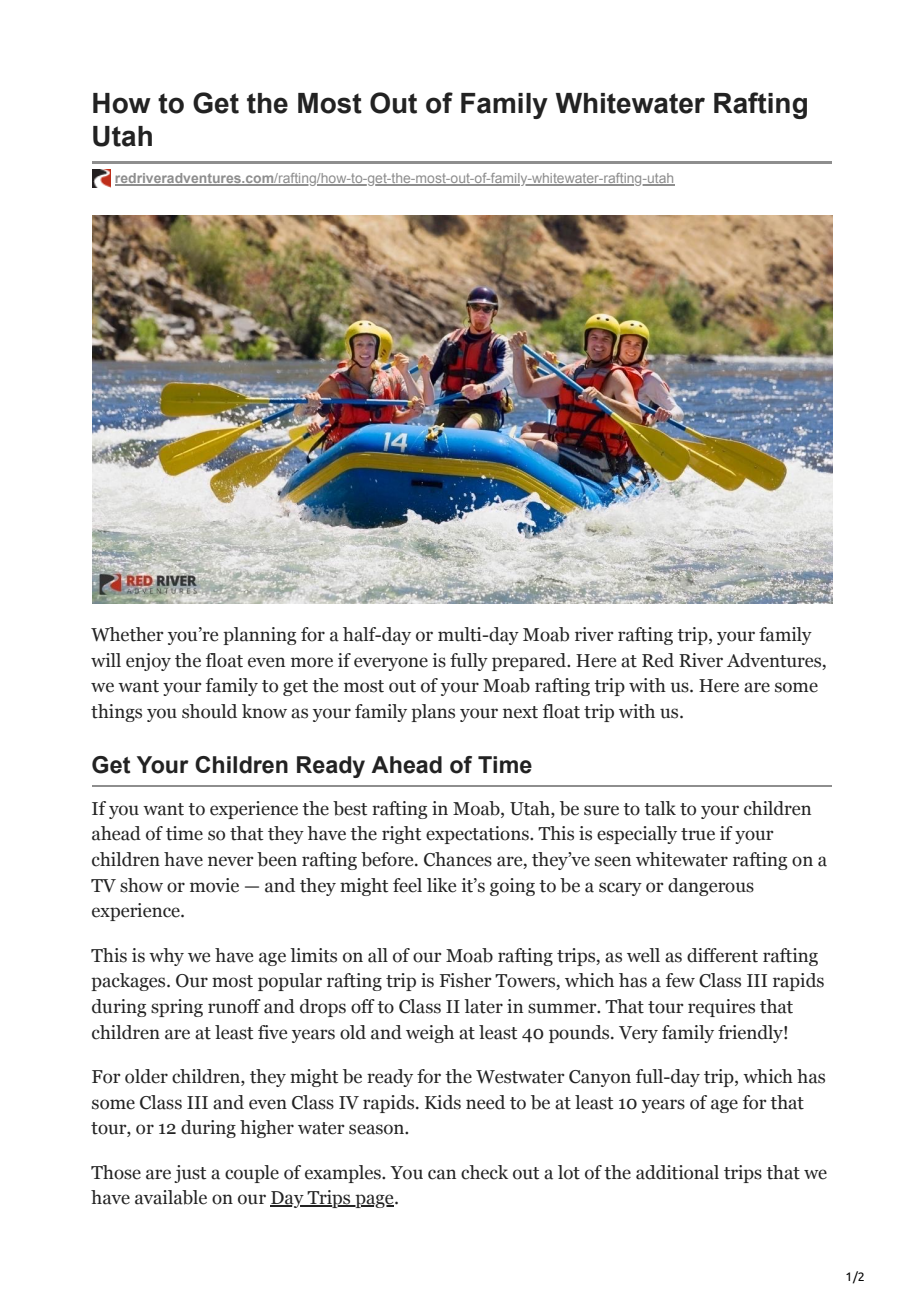 The width and height of the page is (924, 1308). I want to click on few, so click(680, 980).
